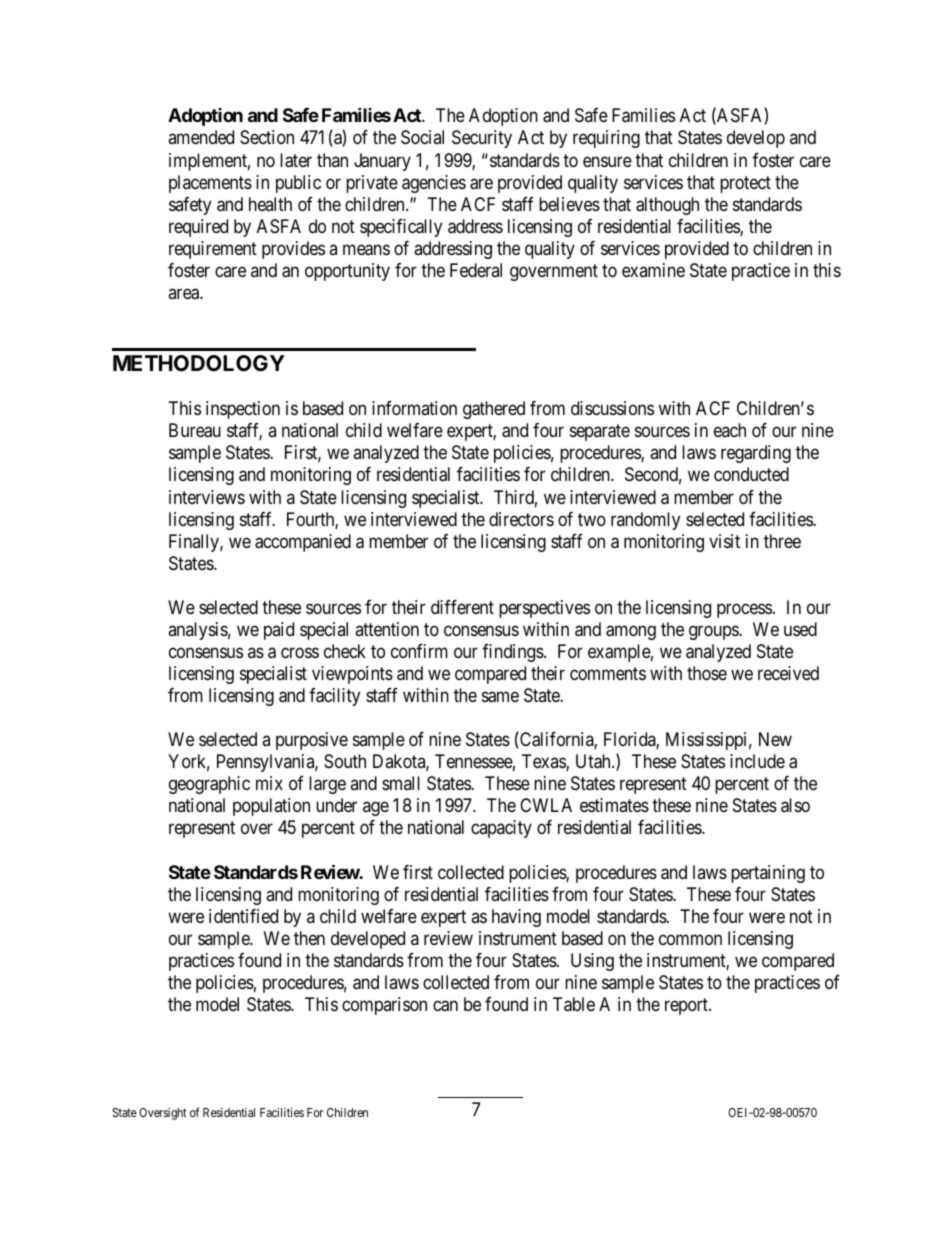 The height and width of the screenshot is (1233, 952). I want to click on protect, so click(745, 184).
